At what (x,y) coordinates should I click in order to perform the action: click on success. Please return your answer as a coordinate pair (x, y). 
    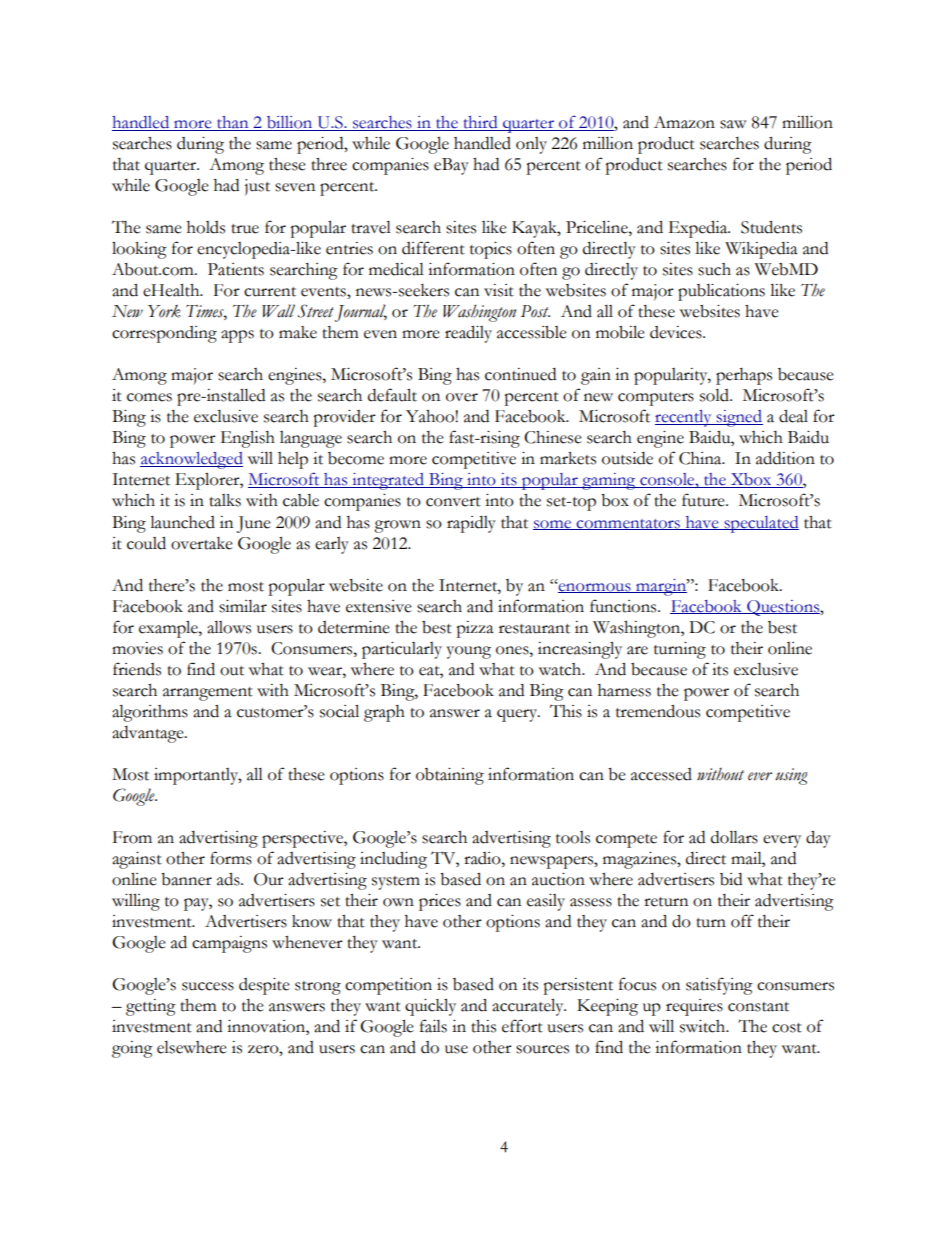
    Looking at the image, I should click on (208, 986).
